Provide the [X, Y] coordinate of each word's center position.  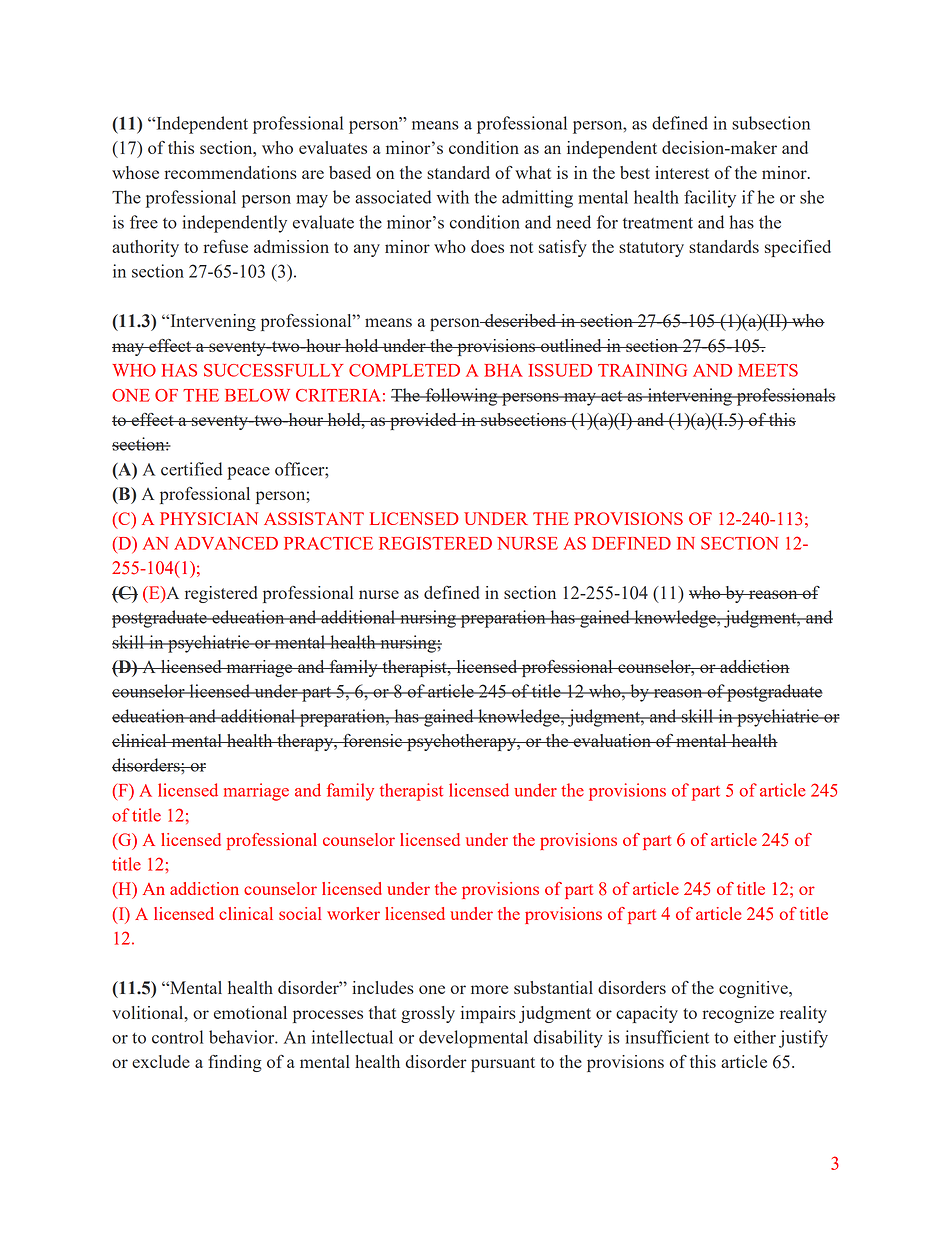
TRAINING [642, 370]
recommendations [230, 172]
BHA [503, 370]
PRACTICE [328, 543]
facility [710, 199]
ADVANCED [226, 543]
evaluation [612, 740]
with [453, 197]
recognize [738, 1014]
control [177, 1037]
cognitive [754, 989]
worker [353, 913]
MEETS [768, 370]
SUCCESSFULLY [273, 370]
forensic [373, 740]
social [300, 913]
